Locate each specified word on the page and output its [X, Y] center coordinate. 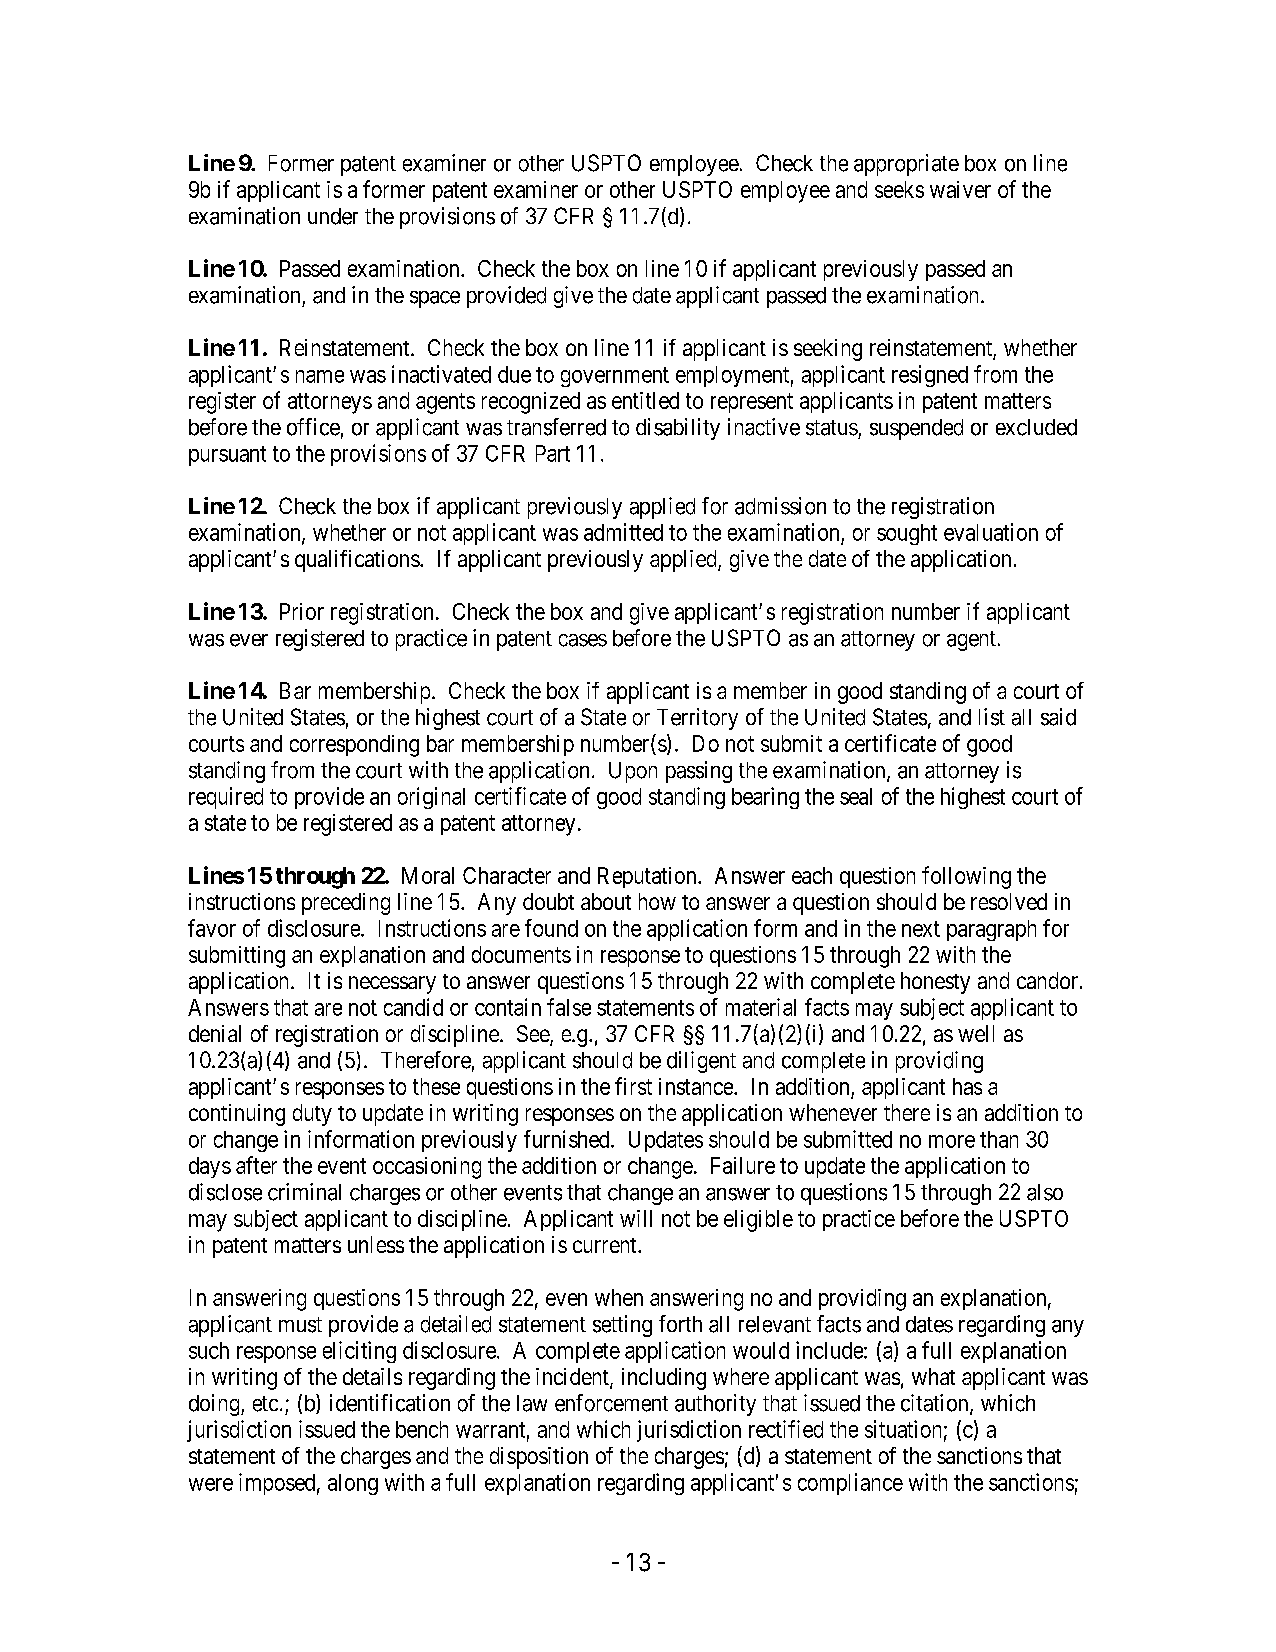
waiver [960, 189]
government [615, 377]
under [333, 216]
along [353, 1484]
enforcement [611, 1403]
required [226, 798]
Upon [633, 772]
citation [936, 1404]
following [966, 877]
